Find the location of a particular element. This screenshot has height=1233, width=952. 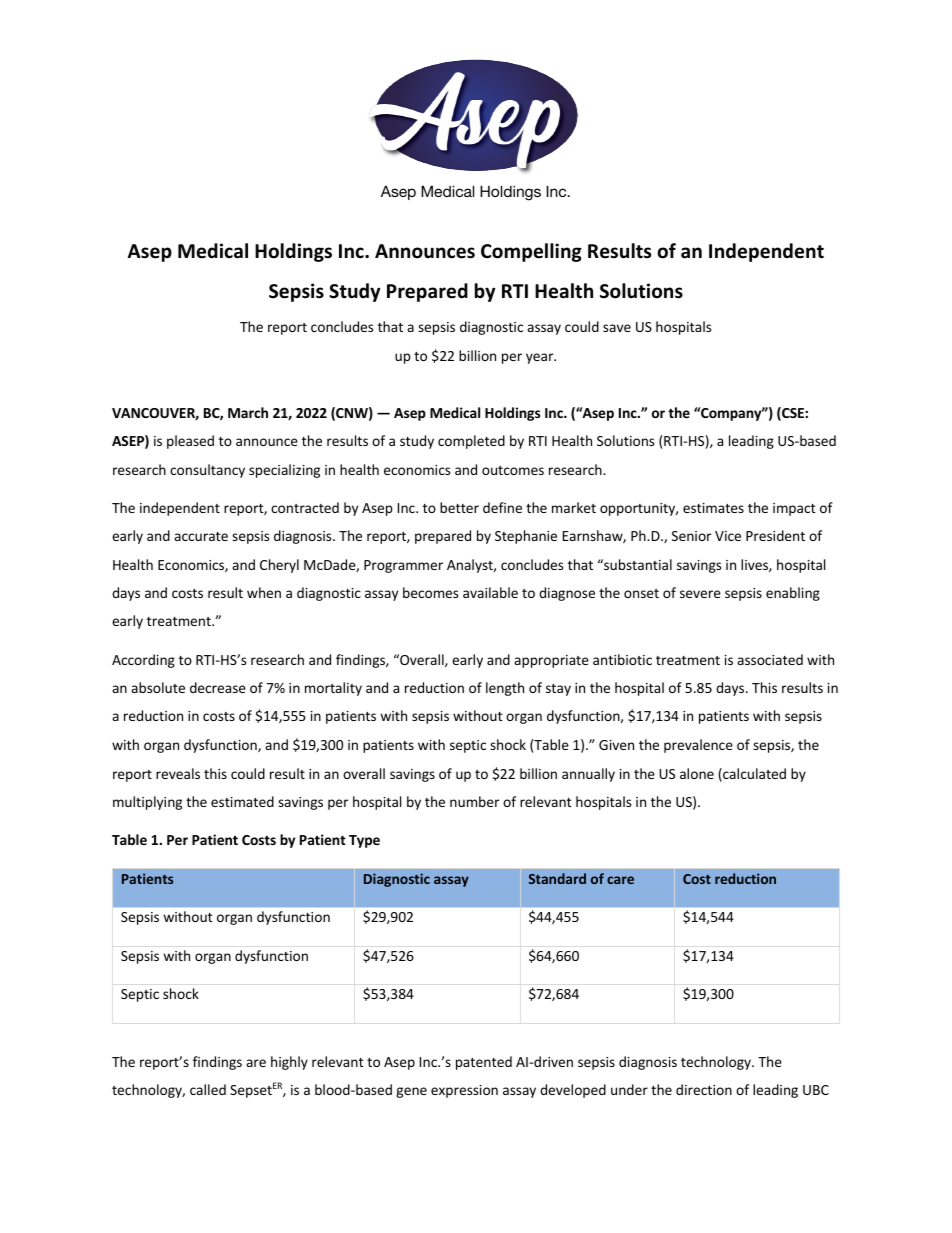

Compelling is located at coordinates (531, 252).
